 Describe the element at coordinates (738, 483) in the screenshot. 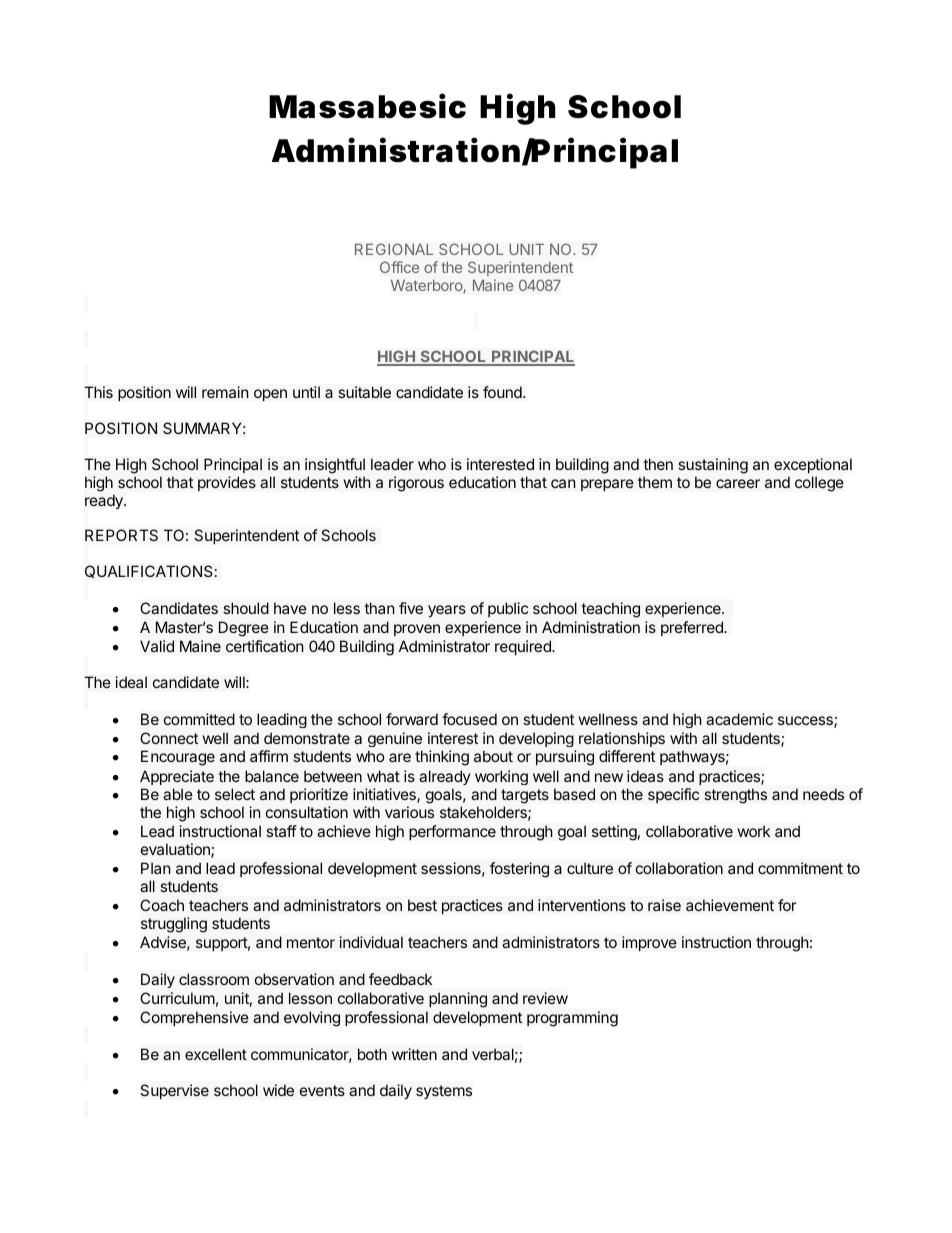

I see `career` at that location.
